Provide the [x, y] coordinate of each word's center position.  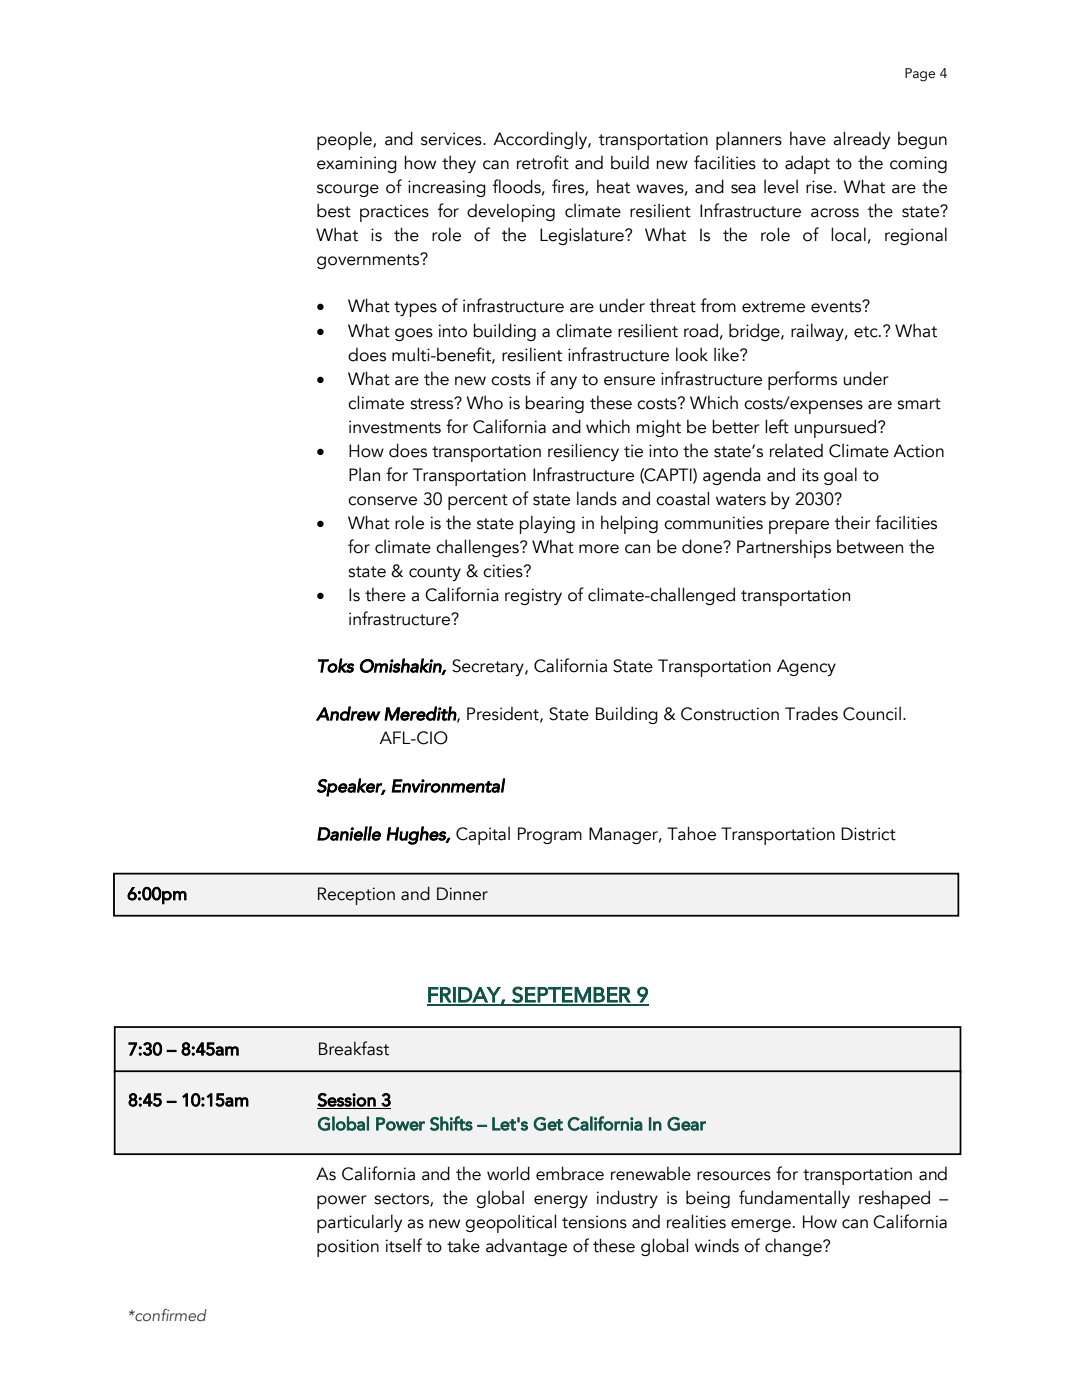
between [870, 546]
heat [613, 186]
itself [404, 1245]
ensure [629, 381]
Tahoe [691, 833]
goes [414, 334]
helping [629, 524]
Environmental [448, 785]
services [452, 139]
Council [872, 713]
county [435, 573]
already [861, 140]
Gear [686, 1124]
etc [867, 332]
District [868, 834]
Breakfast [354, 1048]
